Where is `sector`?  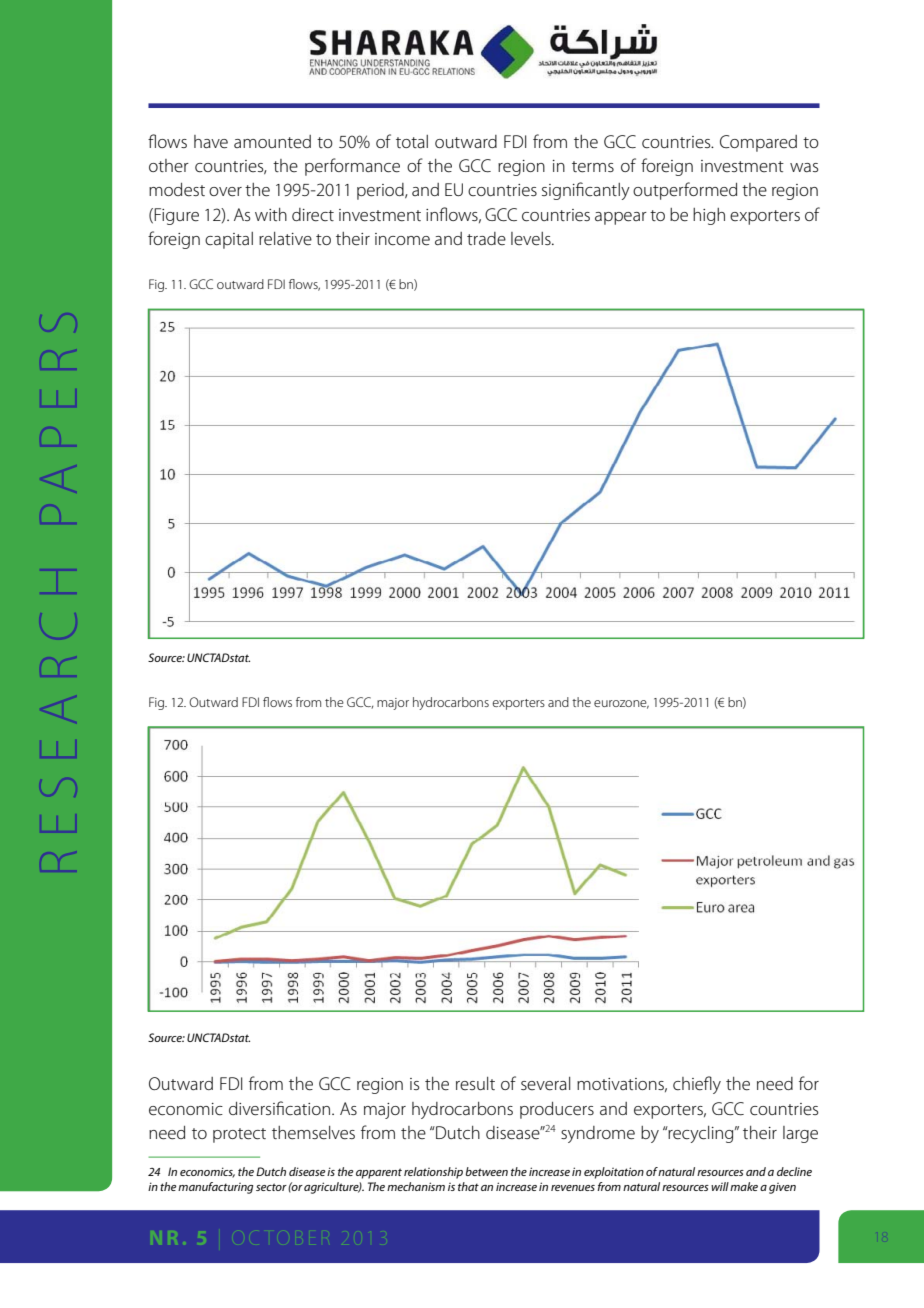 sector is located at coordinates (271, 1187).
